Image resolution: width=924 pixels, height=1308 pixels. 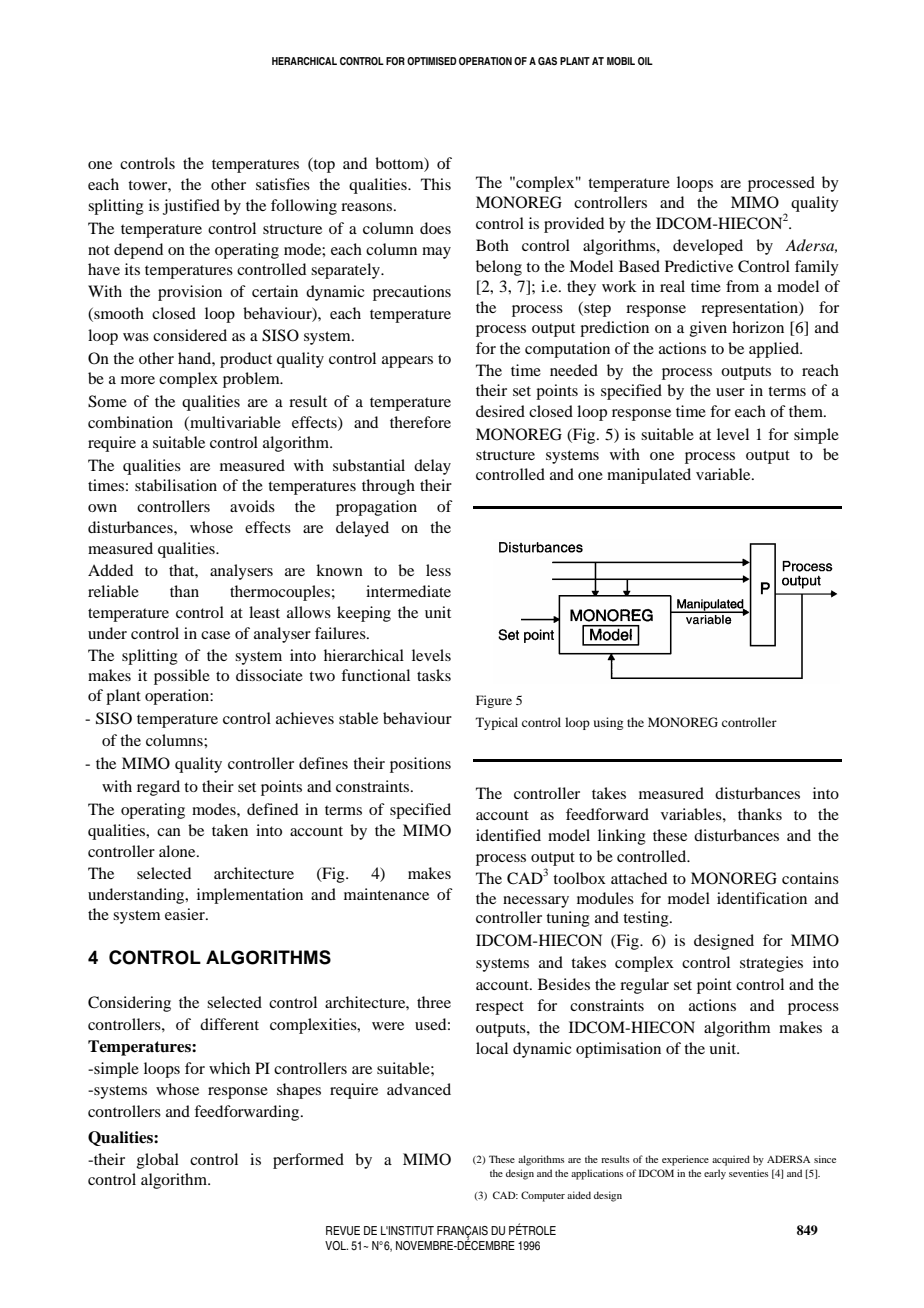 I want to click on more, so click(x=138, y=380).
